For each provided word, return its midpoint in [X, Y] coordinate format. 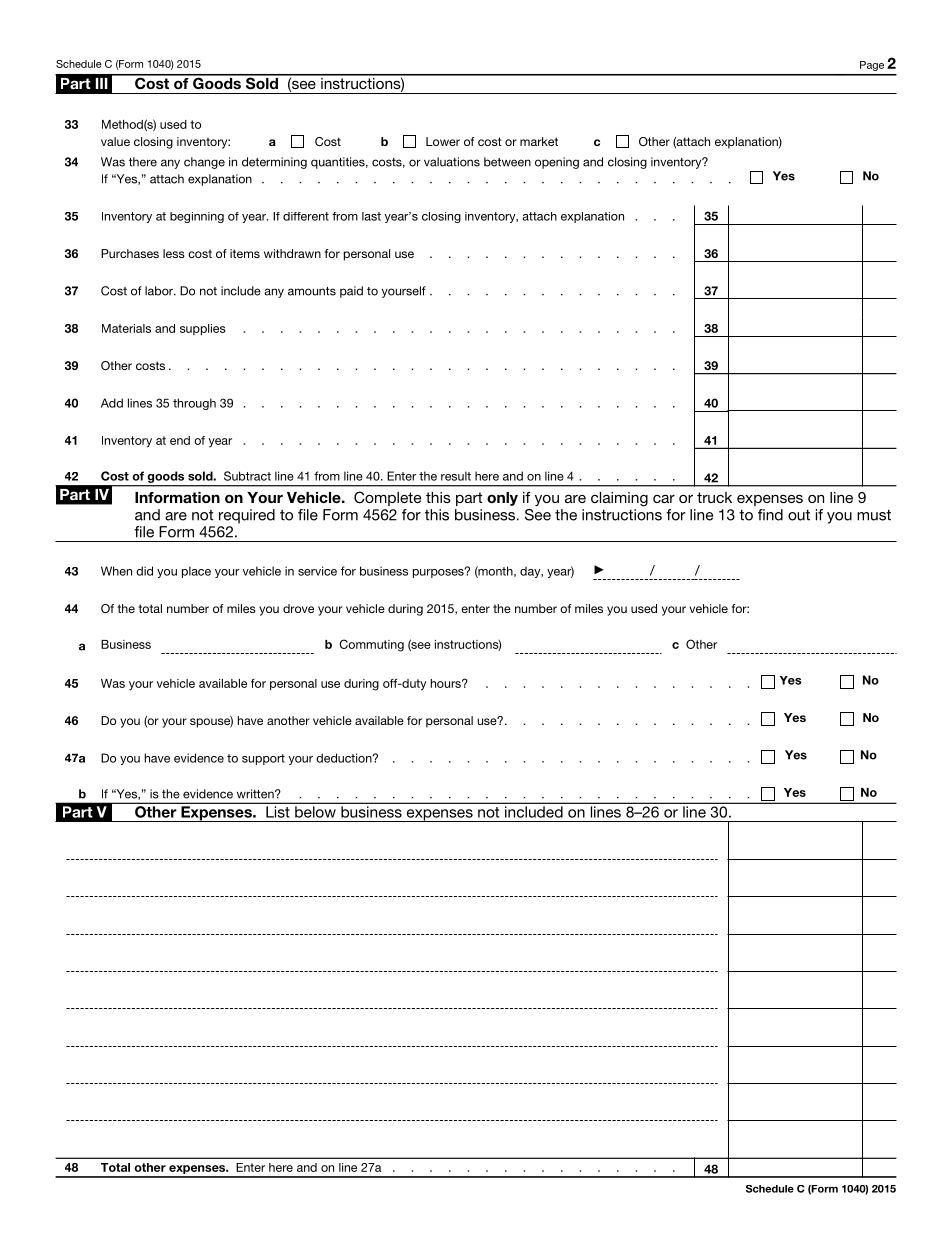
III [102, 83]
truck [714, 497]
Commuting [372, 645]
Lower [443, 141]
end [180, 440]
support [263, 759]
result [456, 476]
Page [872, 66]
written [256, 794]
